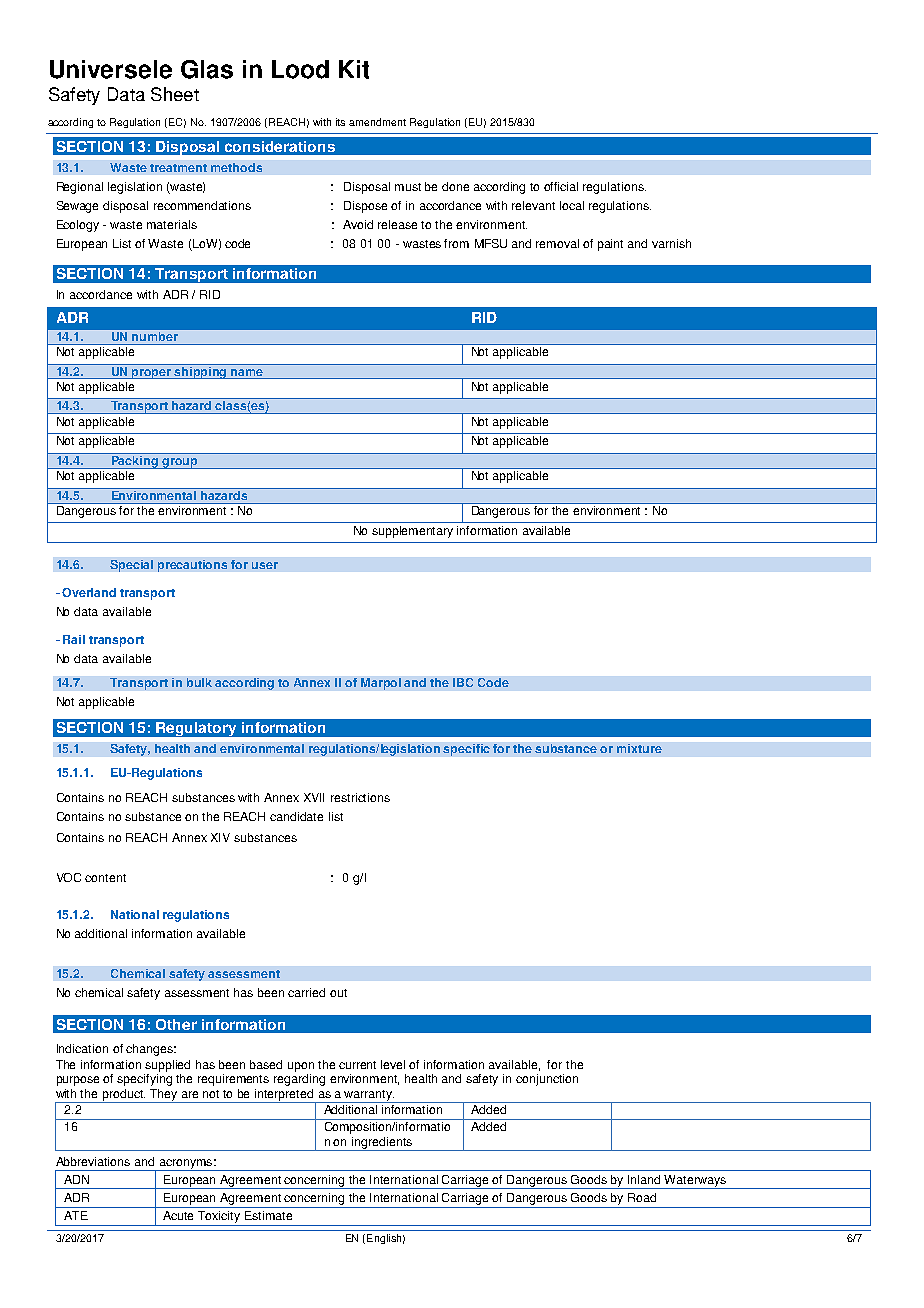  Describe the element at coordinates (175, 94) in the page. I see `Sheet` at that location.
